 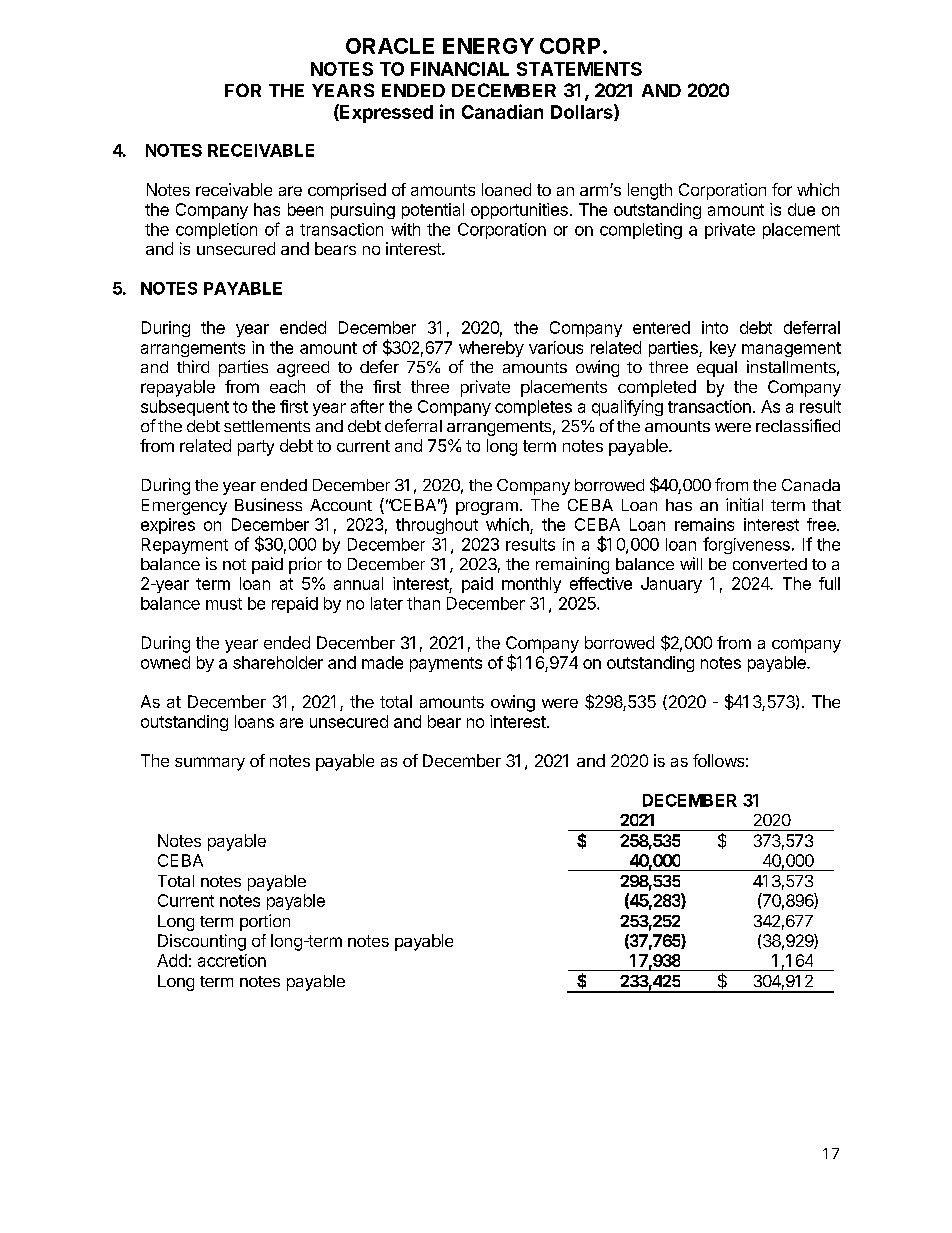 I want to click on ORACLE, so click(x=390, y=46).
